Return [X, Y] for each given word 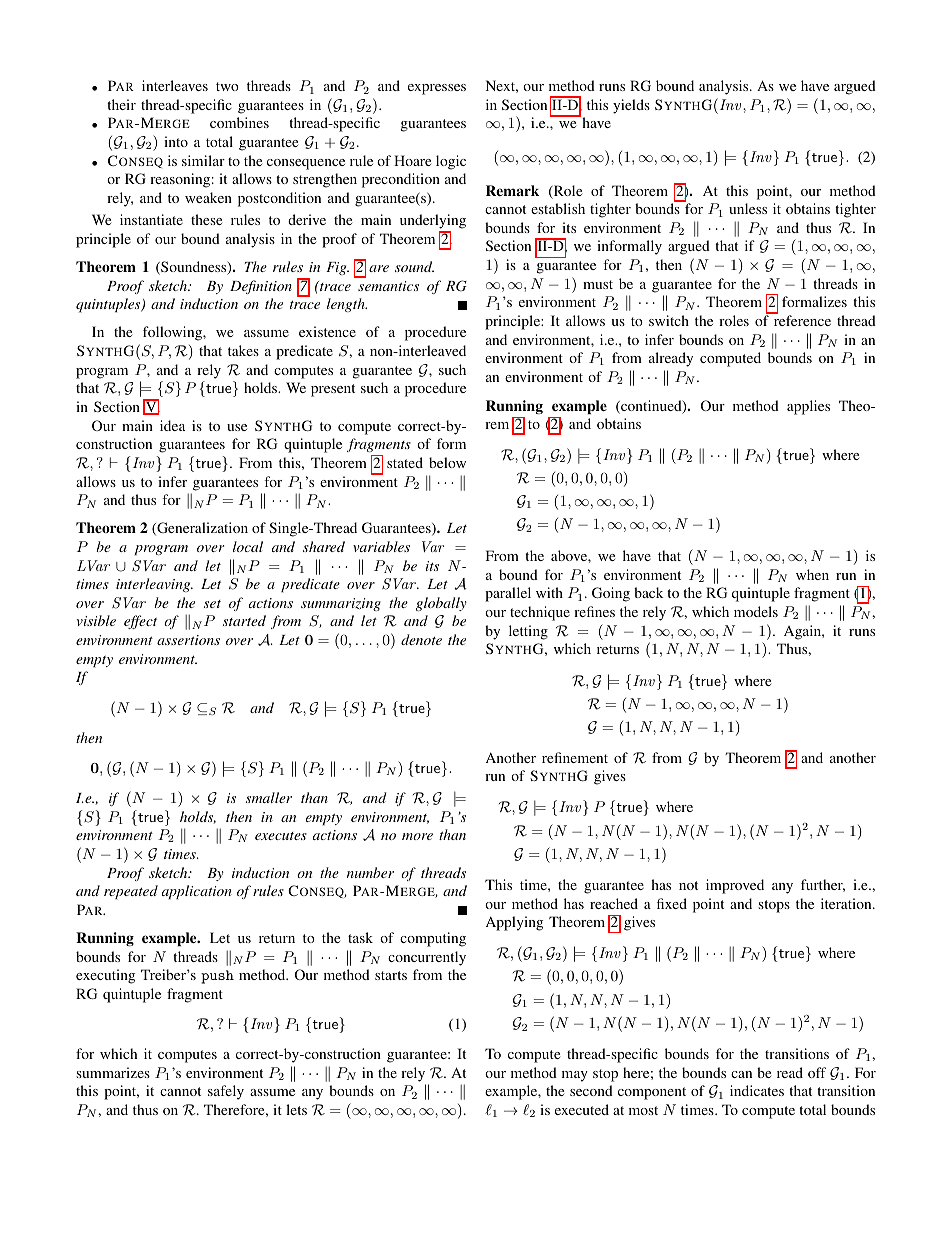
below [447, 462]
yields [631, 106]
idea [172, 425]
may [575, 1076]
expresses [437, 89]
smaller [269, 797]
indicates [757, 1090]
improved [735, 886]
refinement [575, 757]
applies [808, 407]
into [176, 141]
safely [226, 1092]
